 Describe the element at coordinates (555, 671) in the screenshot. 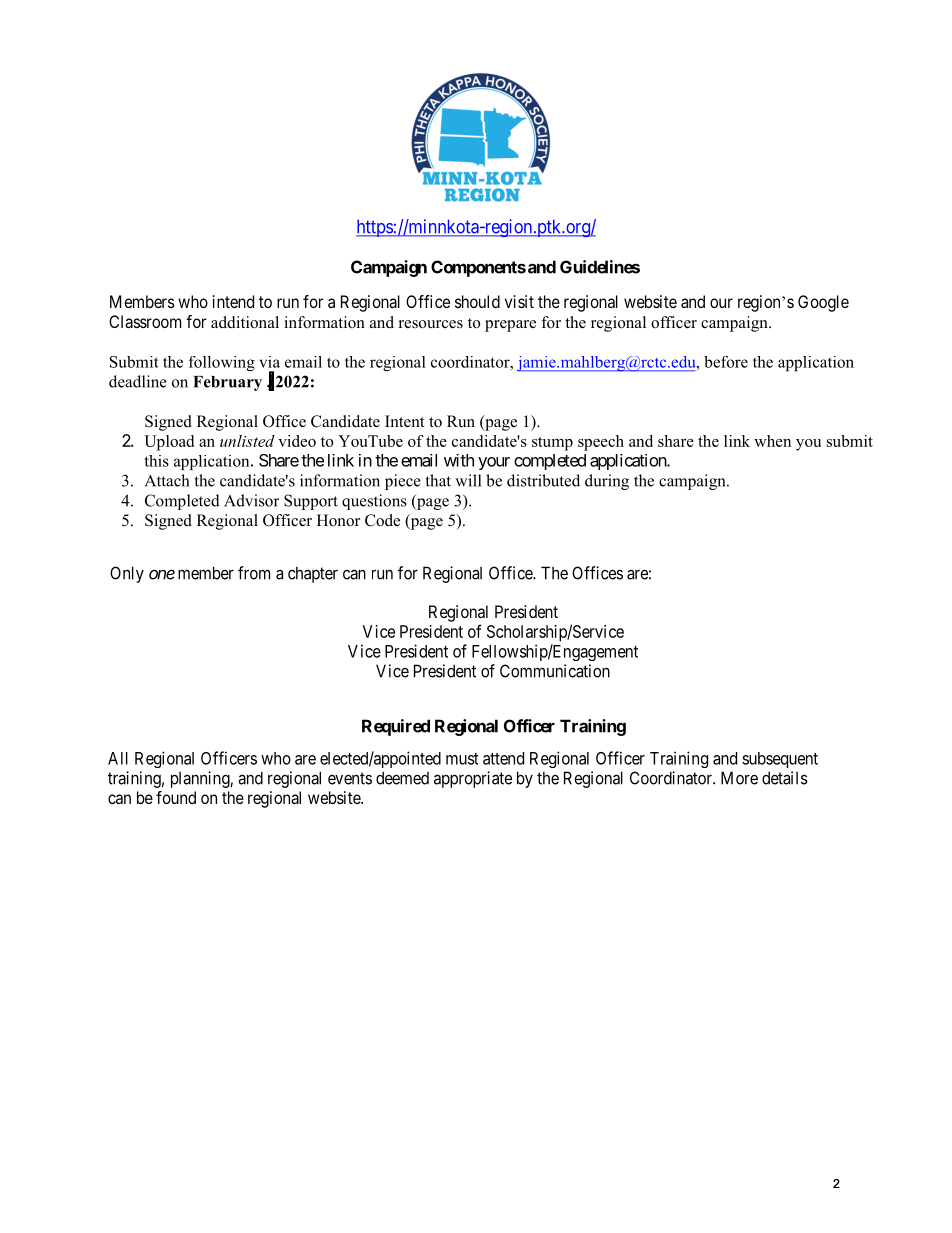

I see `Communication` at that location.
